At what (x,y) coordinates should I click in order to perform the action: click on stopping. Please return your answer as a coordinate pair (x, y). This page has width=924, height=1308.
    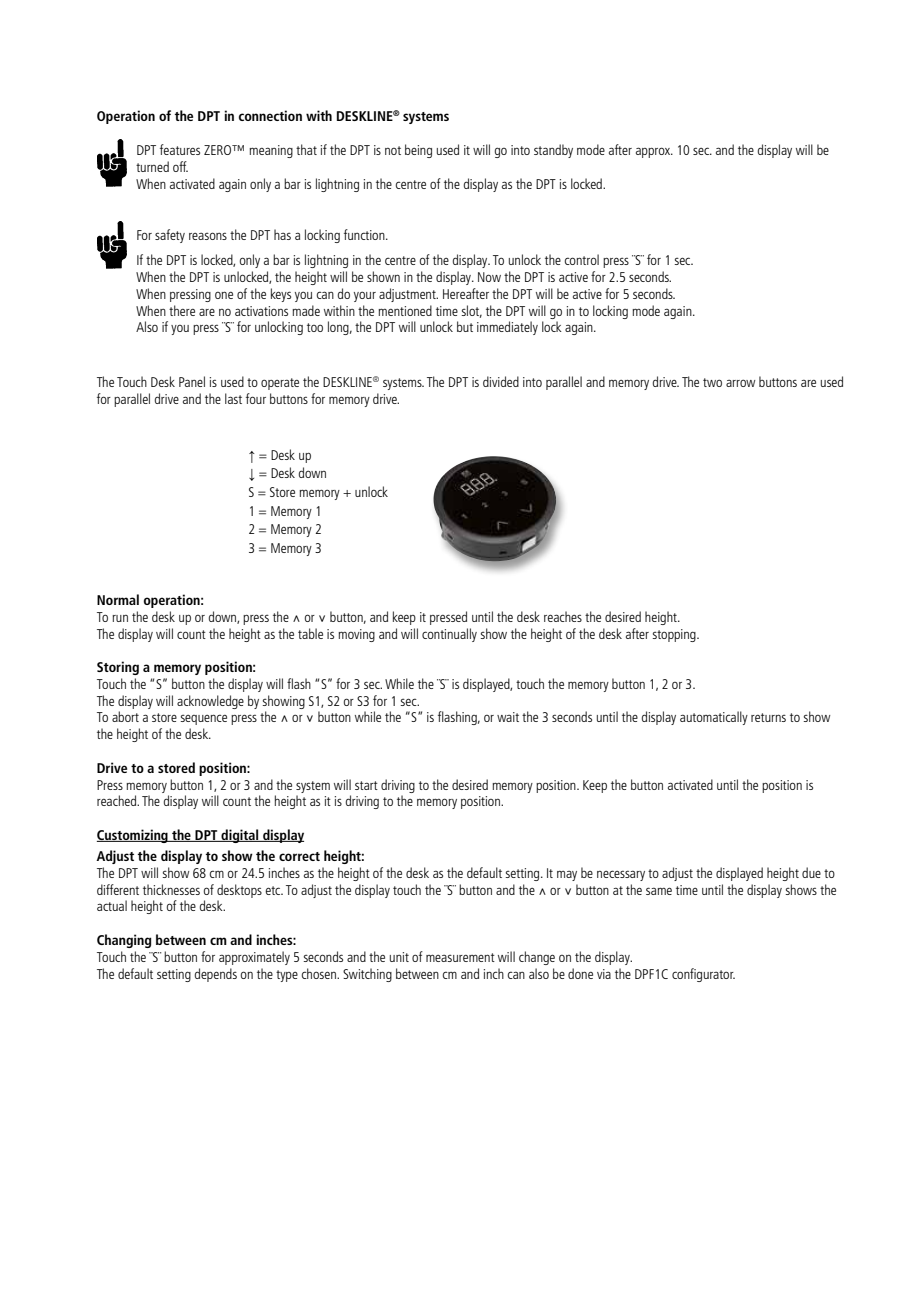
    Looking at the image, I should click on (675, 635).
